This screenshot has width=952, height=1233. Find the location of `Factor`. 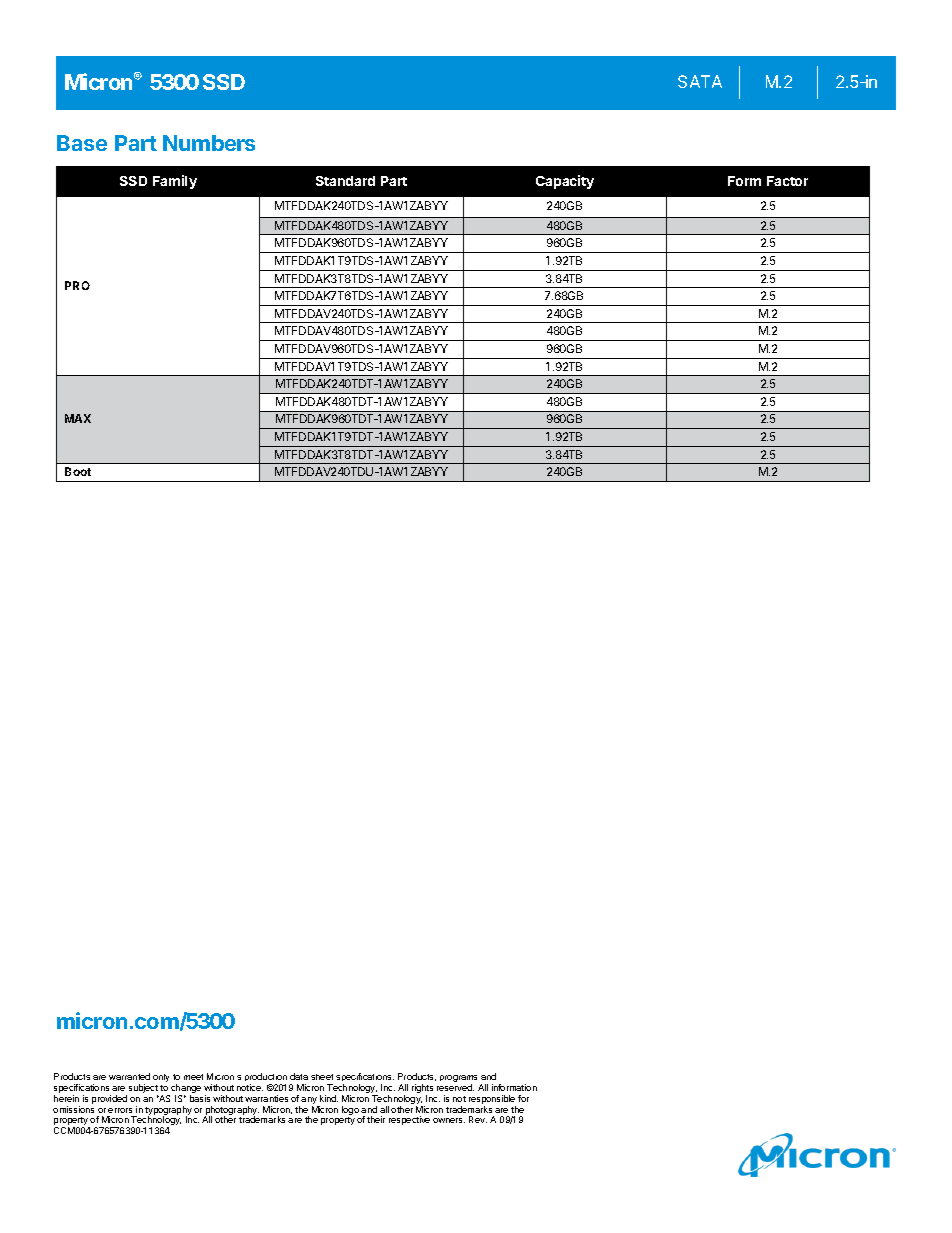

Factor is located at coordinates (787, 181).
